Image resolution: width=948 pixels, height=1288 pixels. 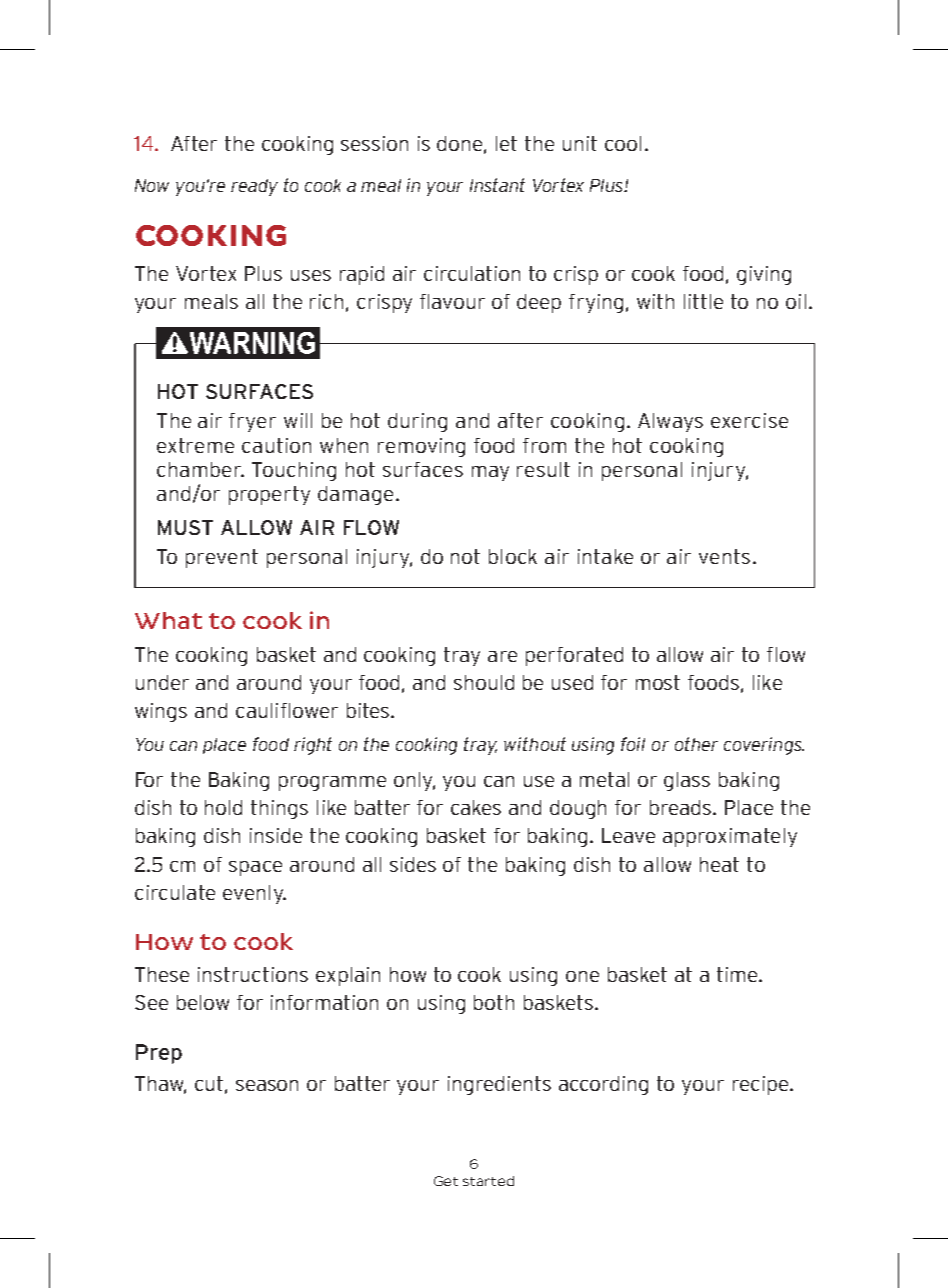 I want to click on ready, so click(x=254, y=187).
